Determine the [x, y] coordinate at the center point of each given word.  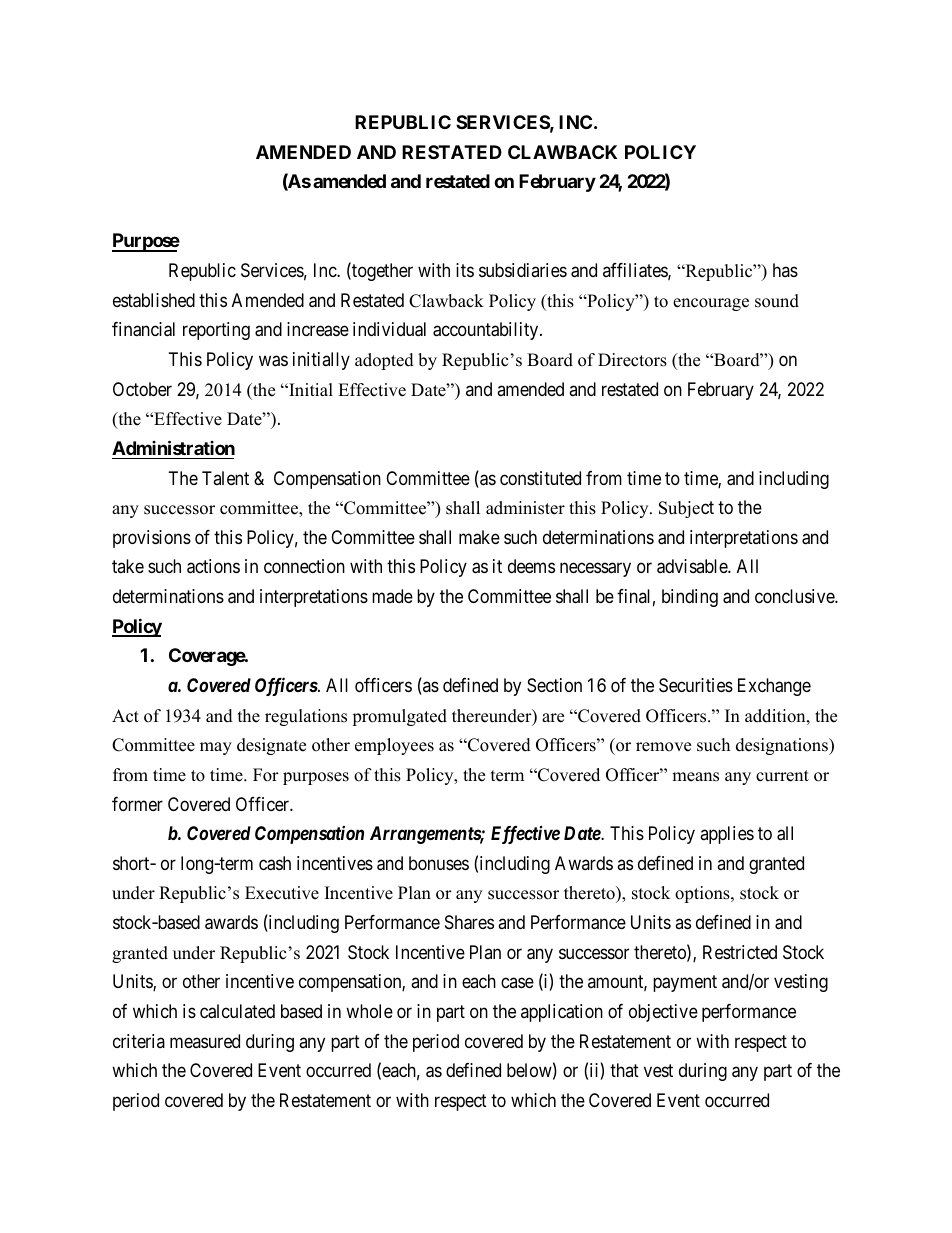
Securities [696, 685]
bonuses [439, 863]
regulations [306, 717]
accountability [487, 331]
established [154, 300]
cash [275, 863]
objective [663, 1013]
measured [205, 1041]
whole [369, 1011]
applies [727, 835]
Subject [686, 509]
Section [554, 685]
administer [525, 508]
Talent [225, 478]
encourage [711, 304]
